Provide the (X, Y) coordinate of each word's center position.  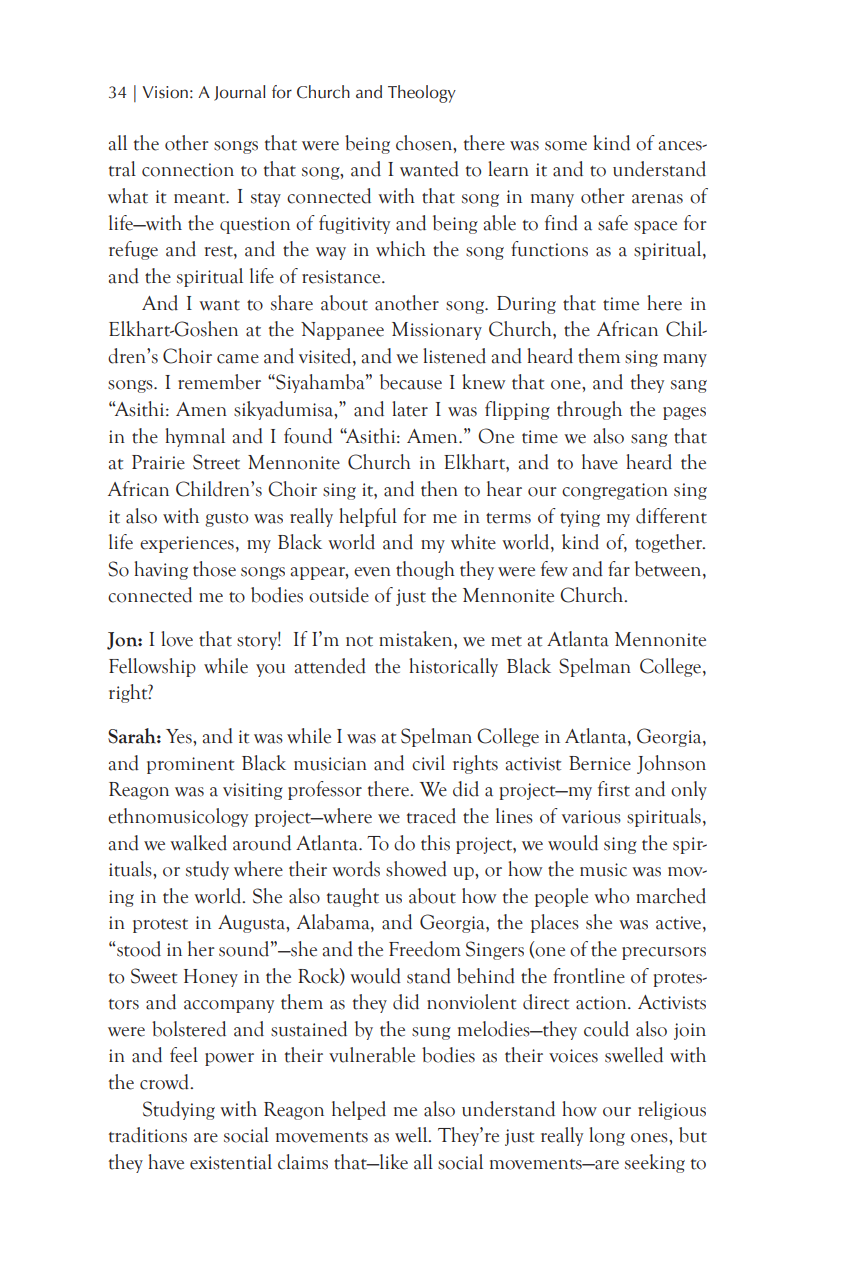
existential (231, 1162)
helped (359, 1110)
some (566, 146)
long (607, 1136)
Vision (165, 92)
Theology (422, 94)
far (619, 569)
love (177, 639)
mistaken (417, 639)
